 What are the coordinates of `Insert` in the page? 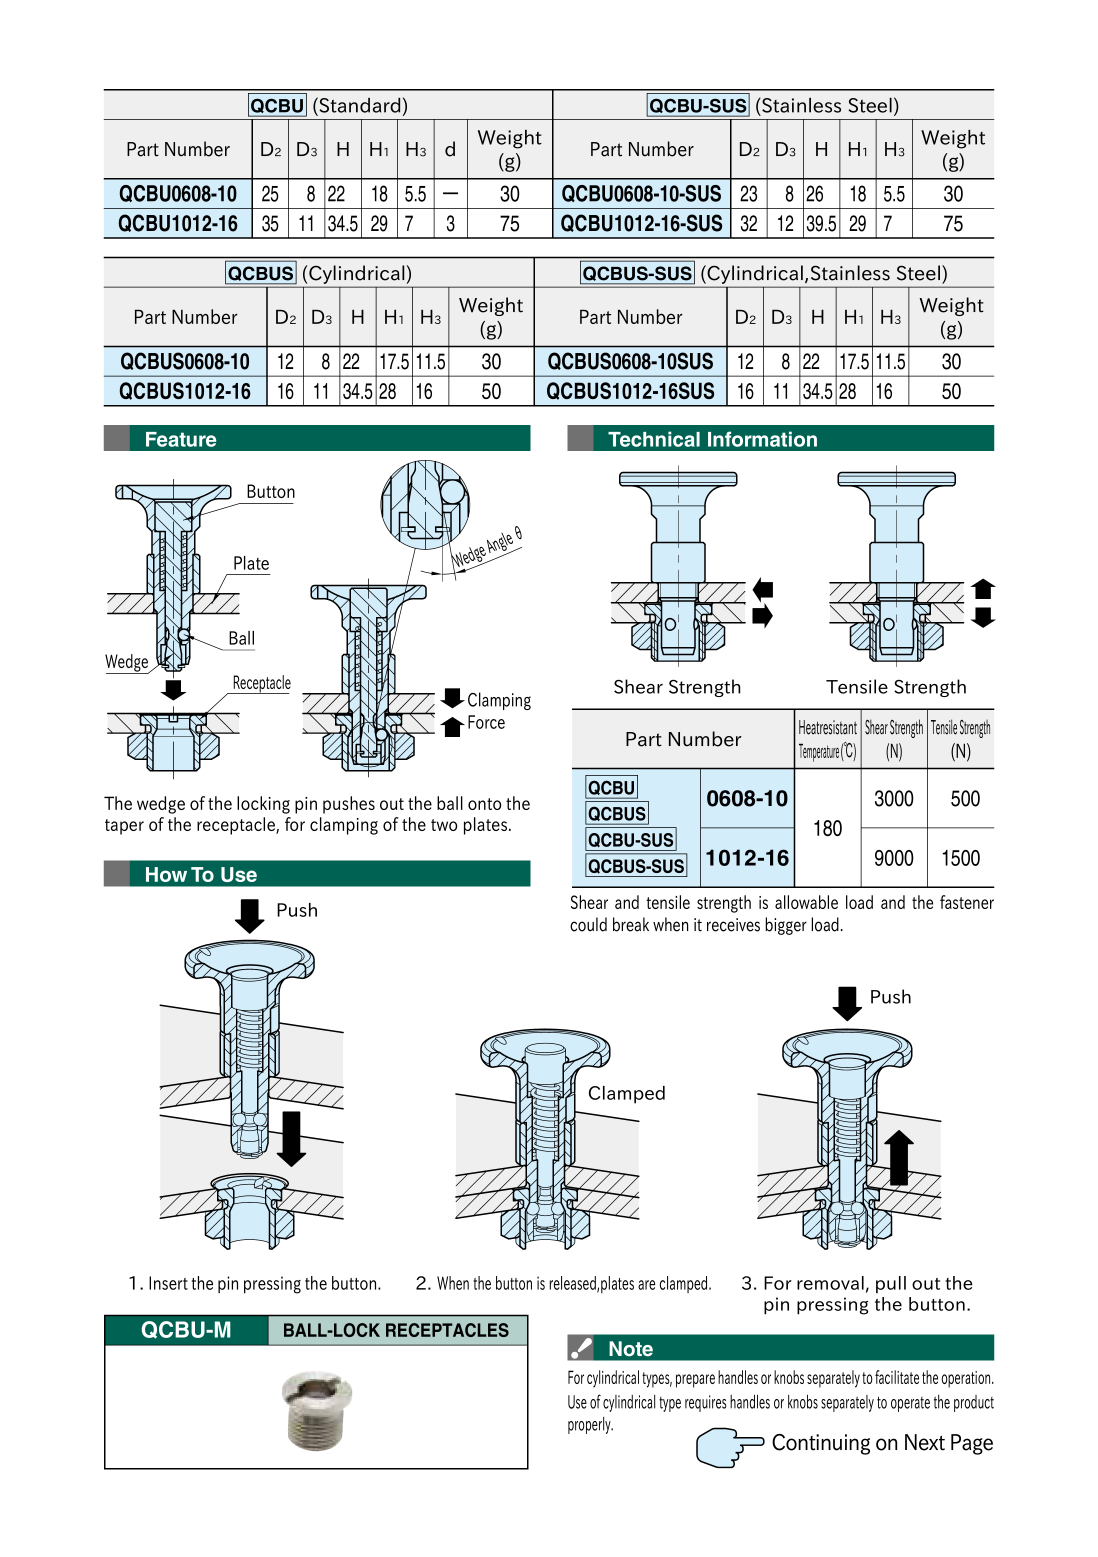 It's located at (168, 1283).
